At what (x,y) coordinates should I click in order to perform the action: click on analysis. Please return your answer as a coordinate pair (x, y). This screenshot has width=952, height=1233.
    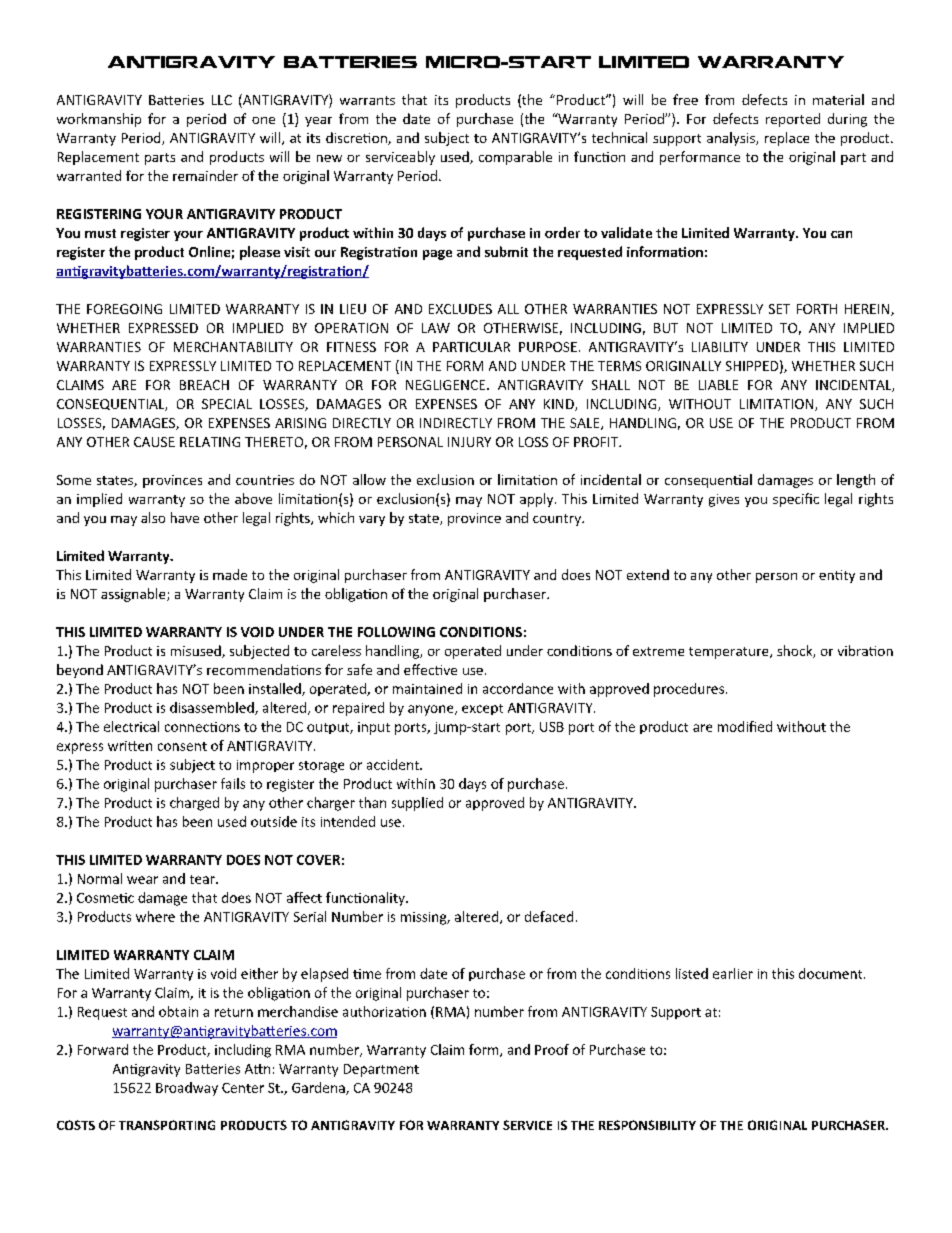
    Looking at the image, I should click on (732, 139).
